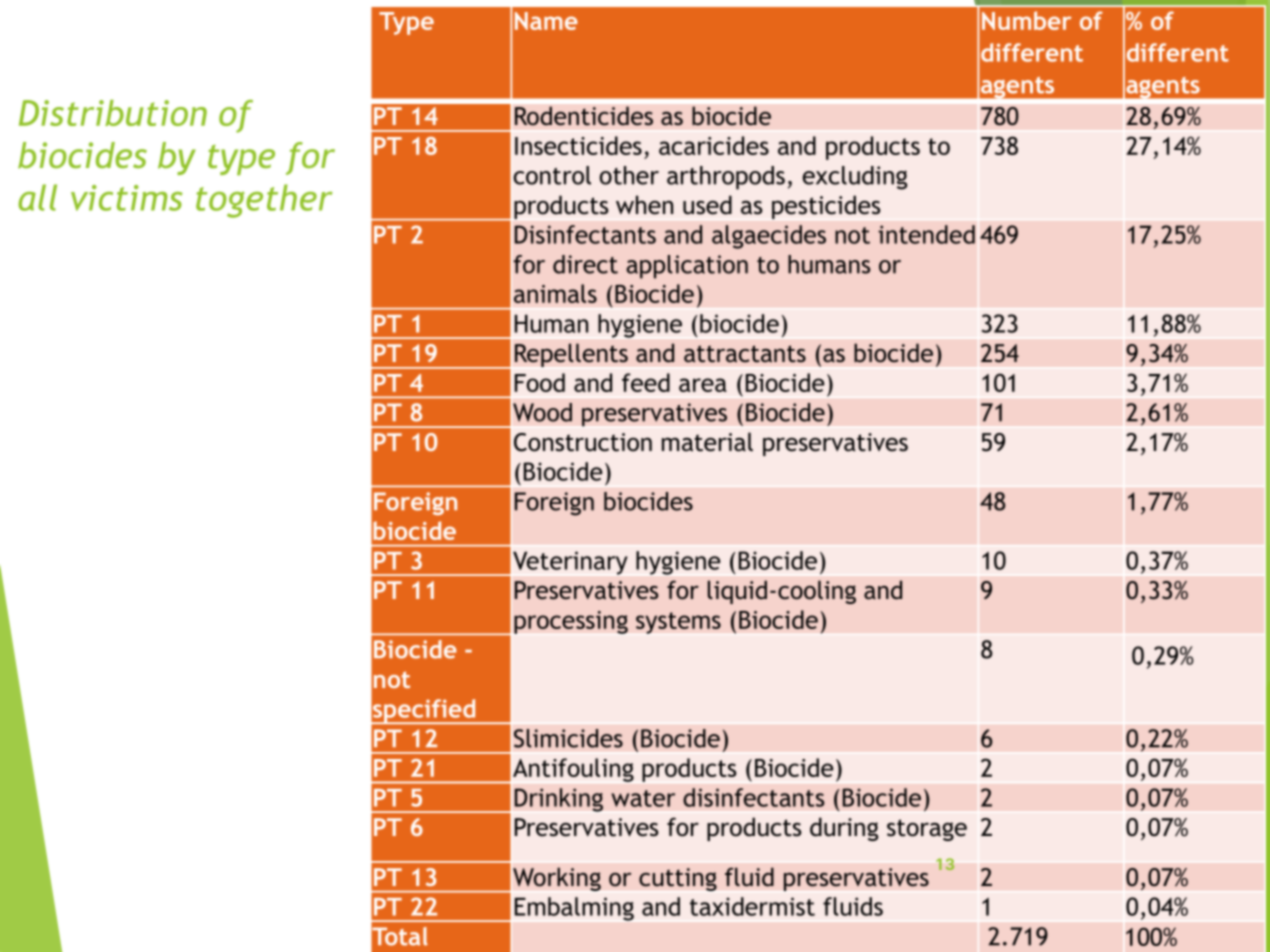 This document has width=1270, height=952. I want to click on material, so click(707, 442).
